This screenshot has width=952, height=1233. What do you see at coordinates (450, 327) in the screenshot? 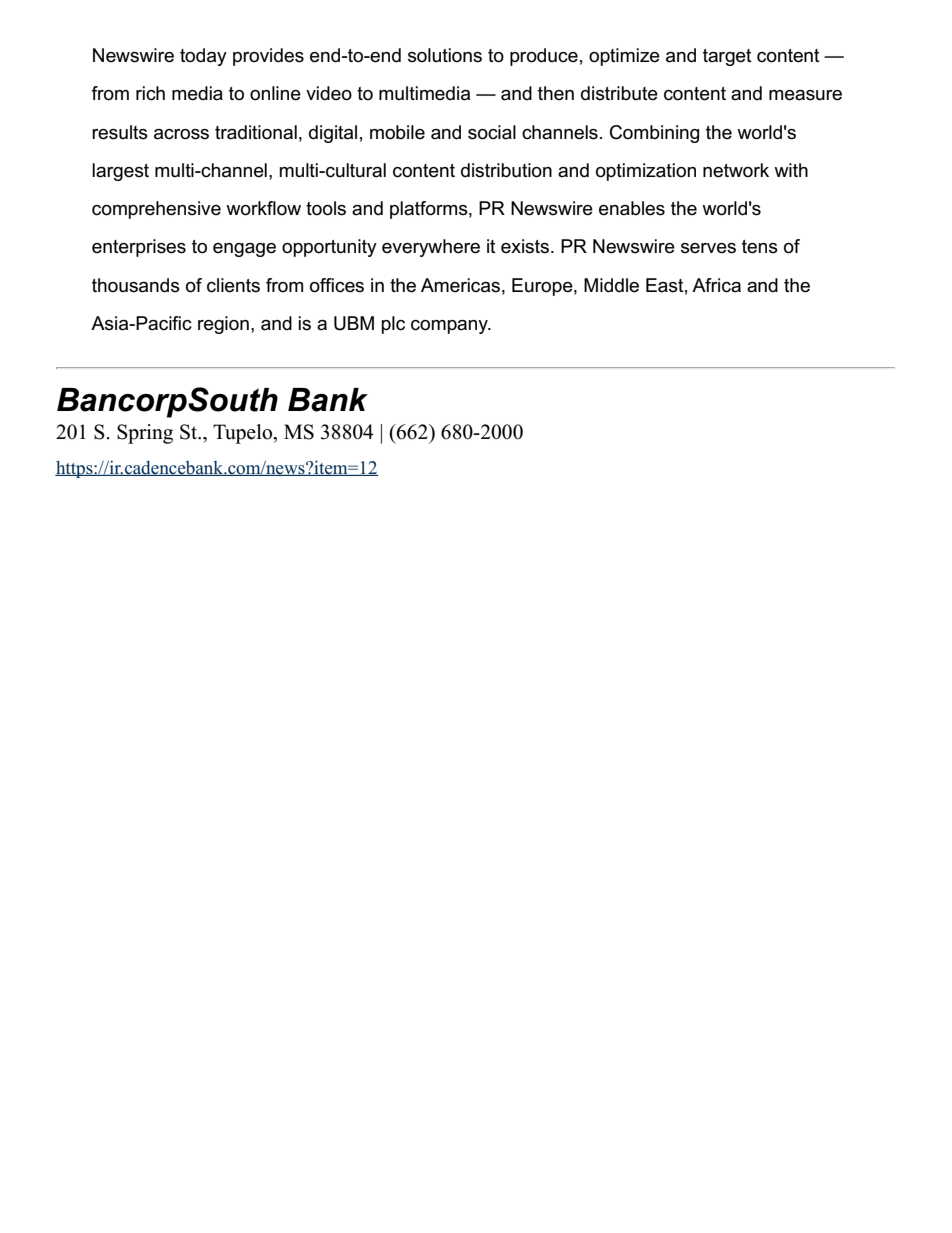
I see `company` at bounding box center [450, 327].
